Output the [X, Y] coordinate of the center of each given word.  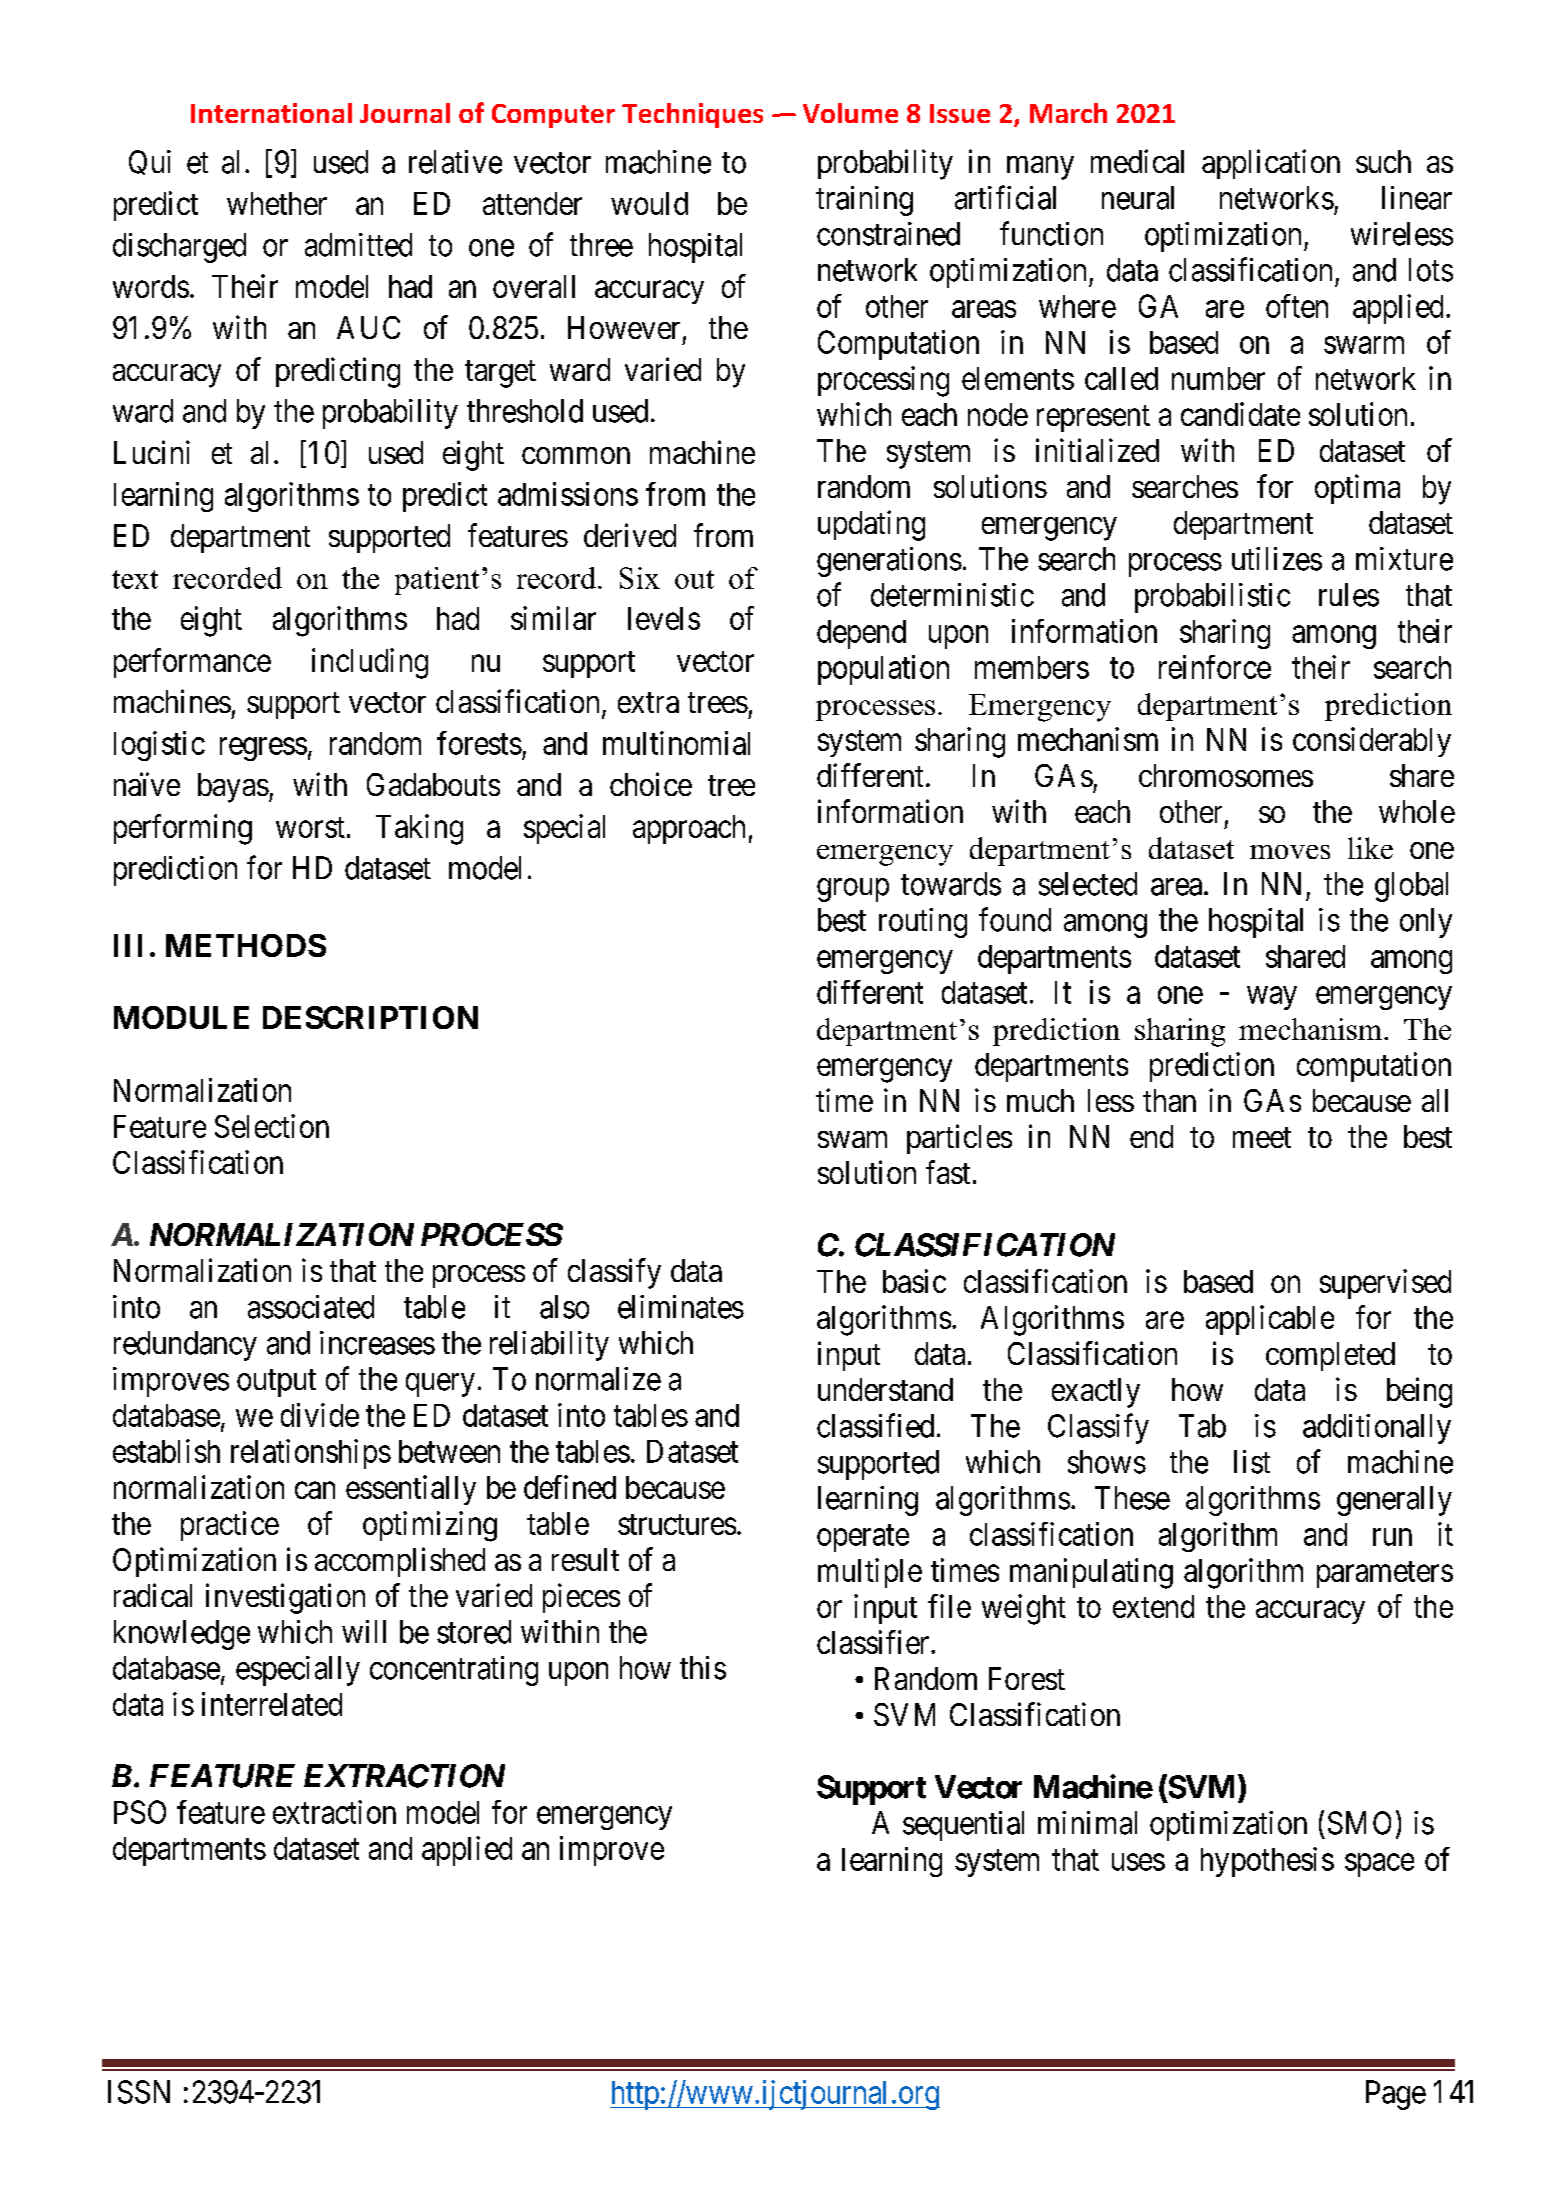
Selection [272, 1126]
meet [1262, 1137]
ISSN [139, 2092]
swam [852, 1139]
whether [277, 203]
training [864, 201]
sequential [963, 1826]
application [1271, 164]
